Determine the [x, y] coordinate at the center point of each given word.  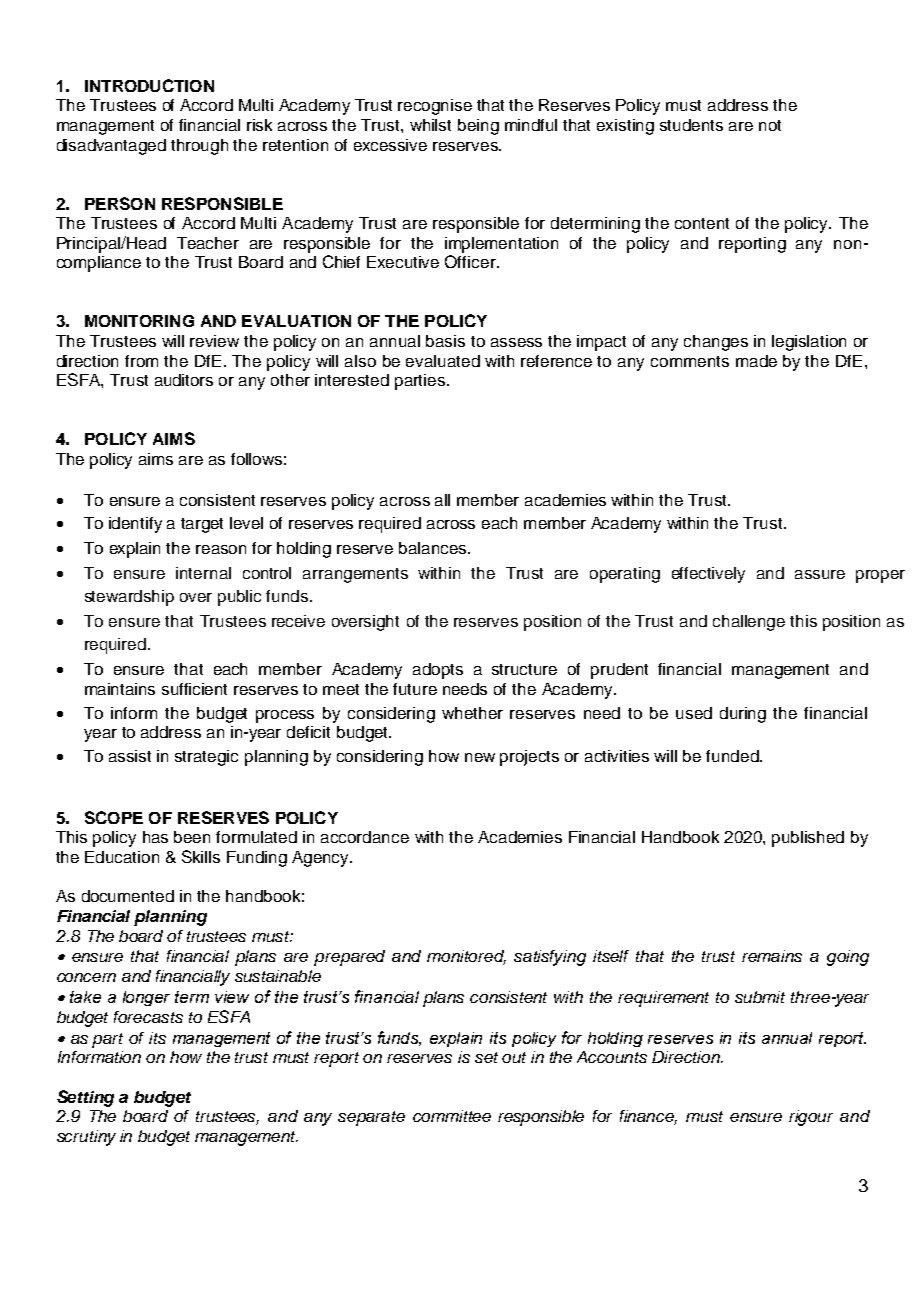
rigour [811, 1118]
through [199, 147]
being [478, 127]
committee [452, 1116]
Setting [85, 1098]
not [770, 125]
